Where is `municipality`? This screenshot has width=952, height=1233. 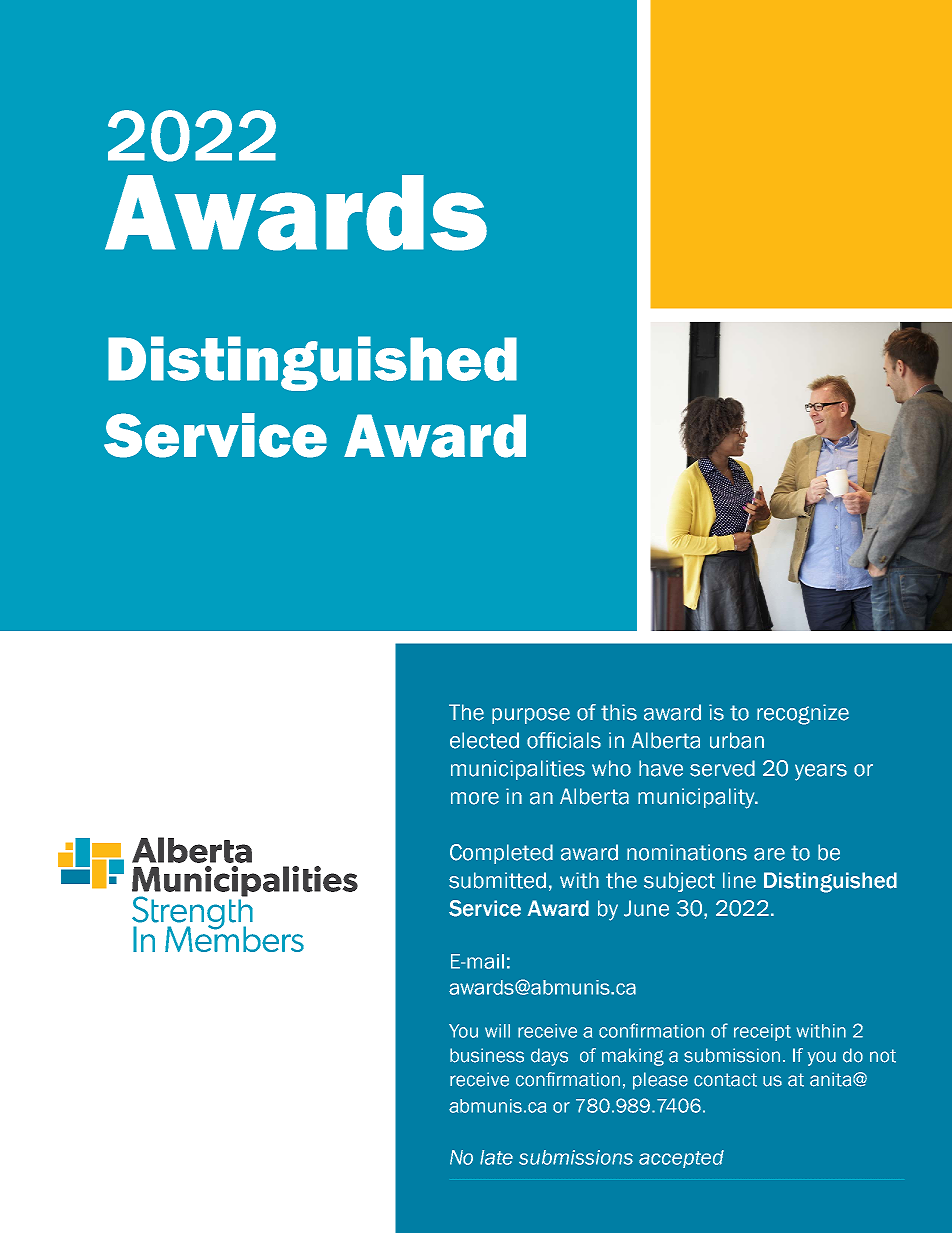 municipality is located at coordinates (697, 798).
